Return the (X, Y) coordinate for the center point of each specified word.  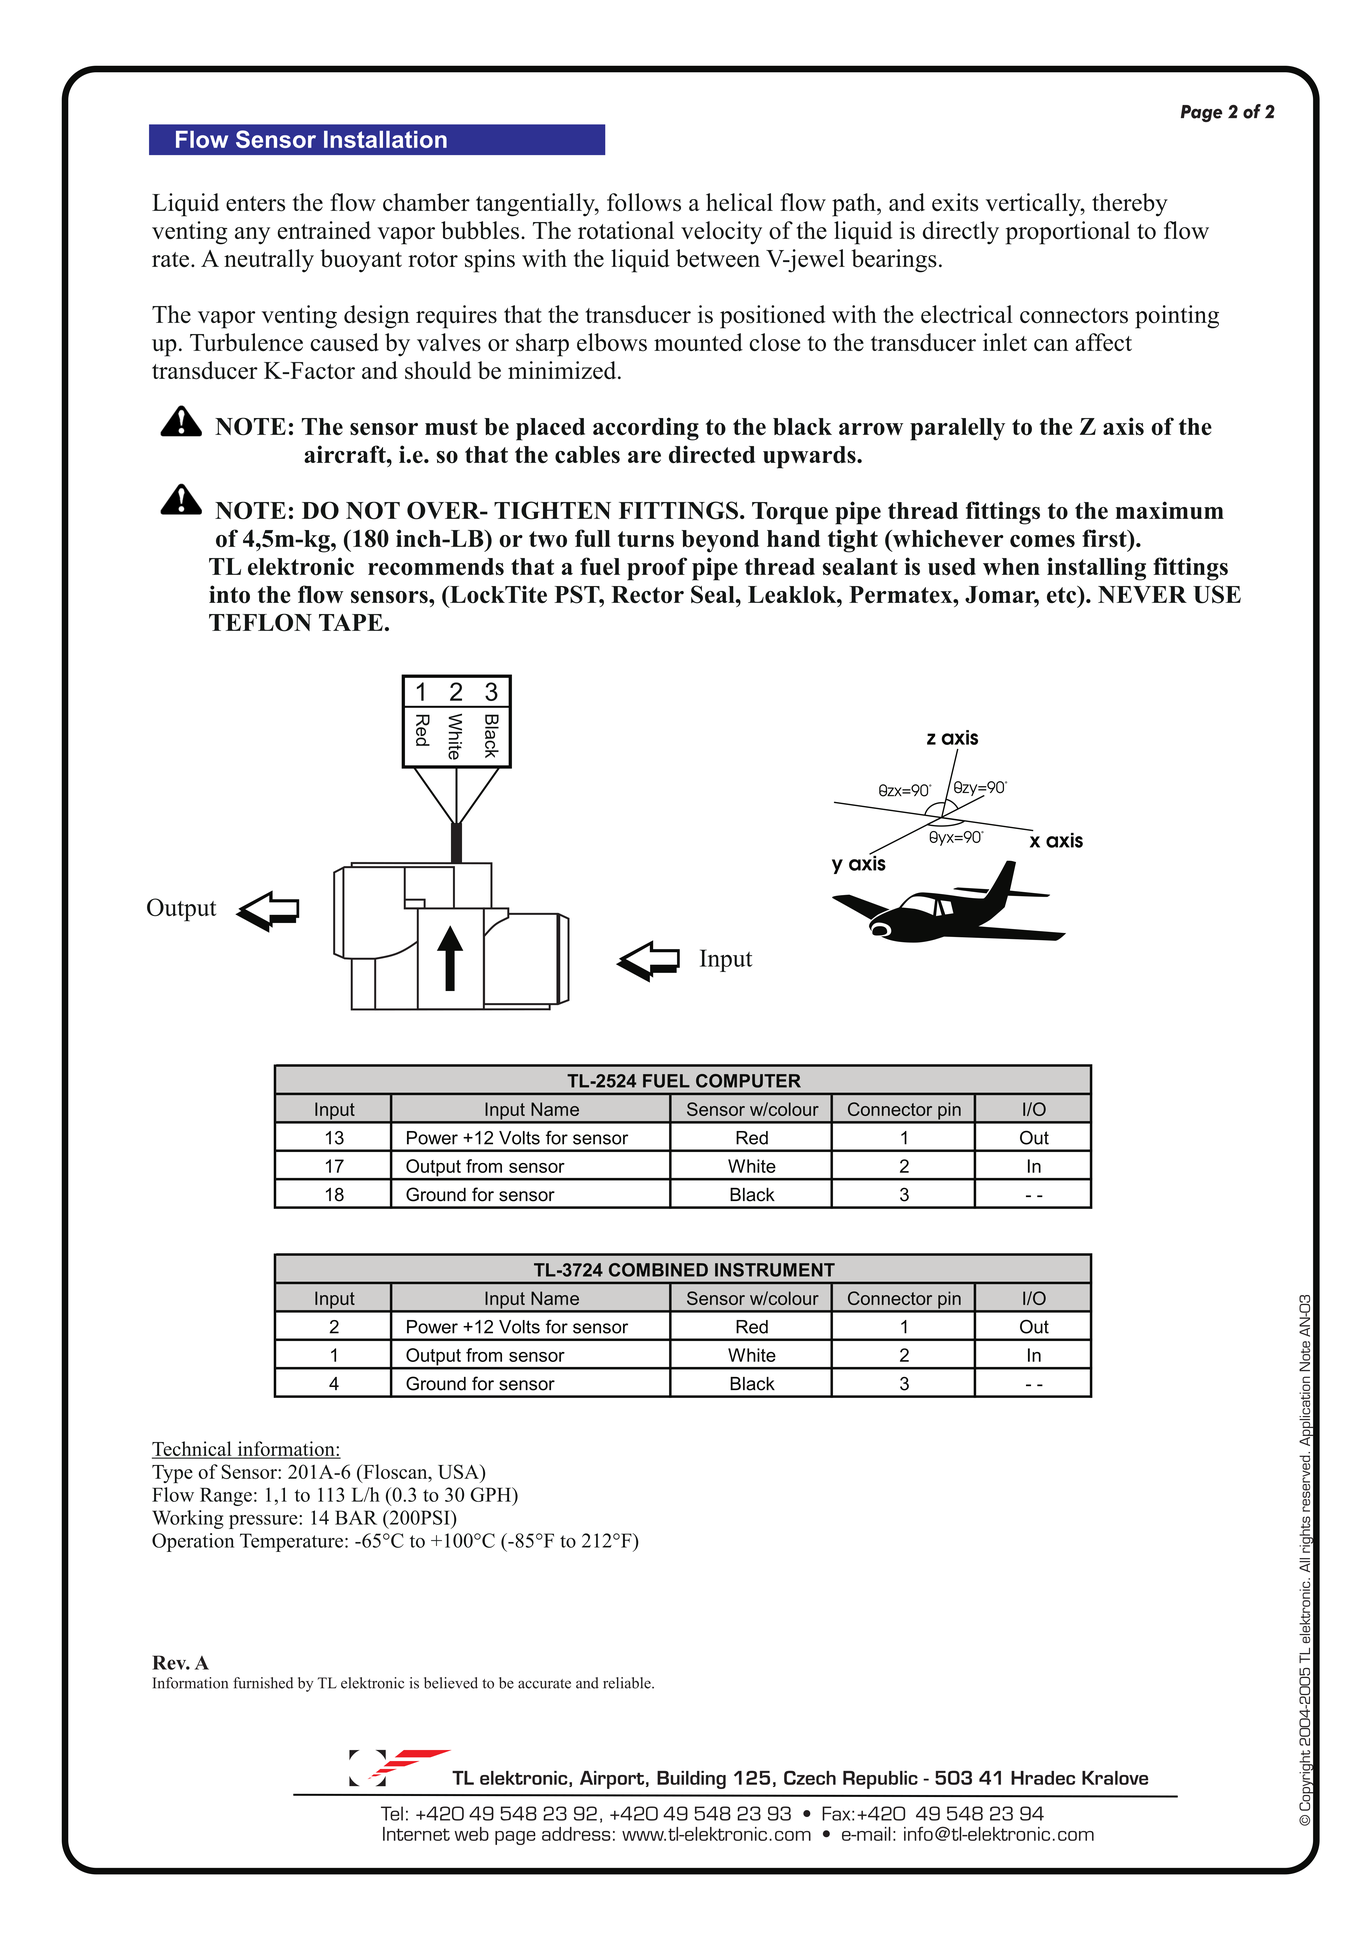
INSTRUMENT (775, 1270)
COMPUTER (748, 1081)
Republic (880, 1780)
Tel (392, 1813)
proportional (1068, 233)
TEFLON (260, 622)
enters (255, 204)
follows (644, 202)
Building (691, 1780)
